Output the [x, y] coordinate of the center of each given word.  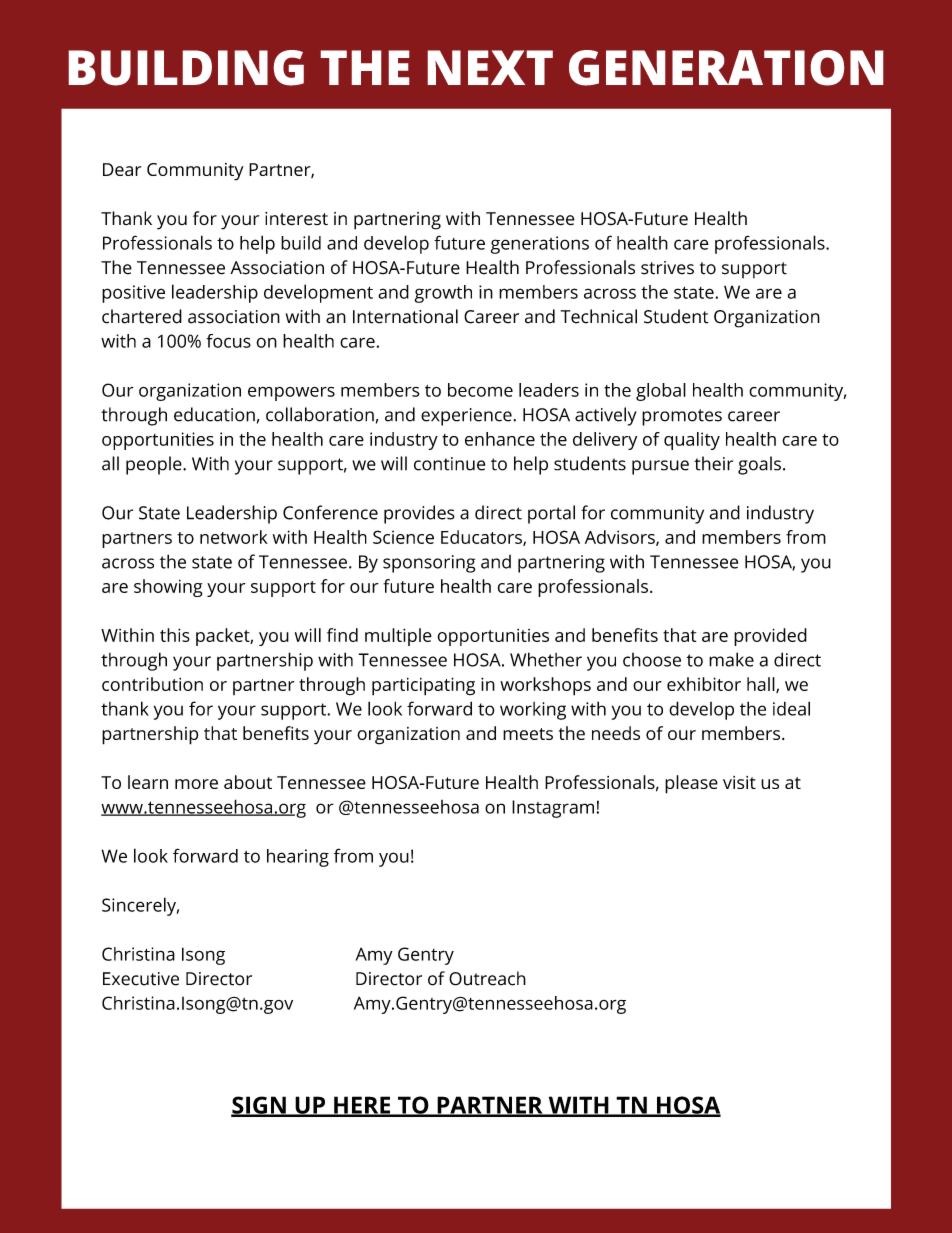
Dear [122, 169]
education [214, 414]
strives [667, 268]
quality [692, 441]
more [196, 784]
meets [528, 734]
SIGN [259, 1106]
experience [466, 417]
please [691, 784]
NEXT [490, 67]
